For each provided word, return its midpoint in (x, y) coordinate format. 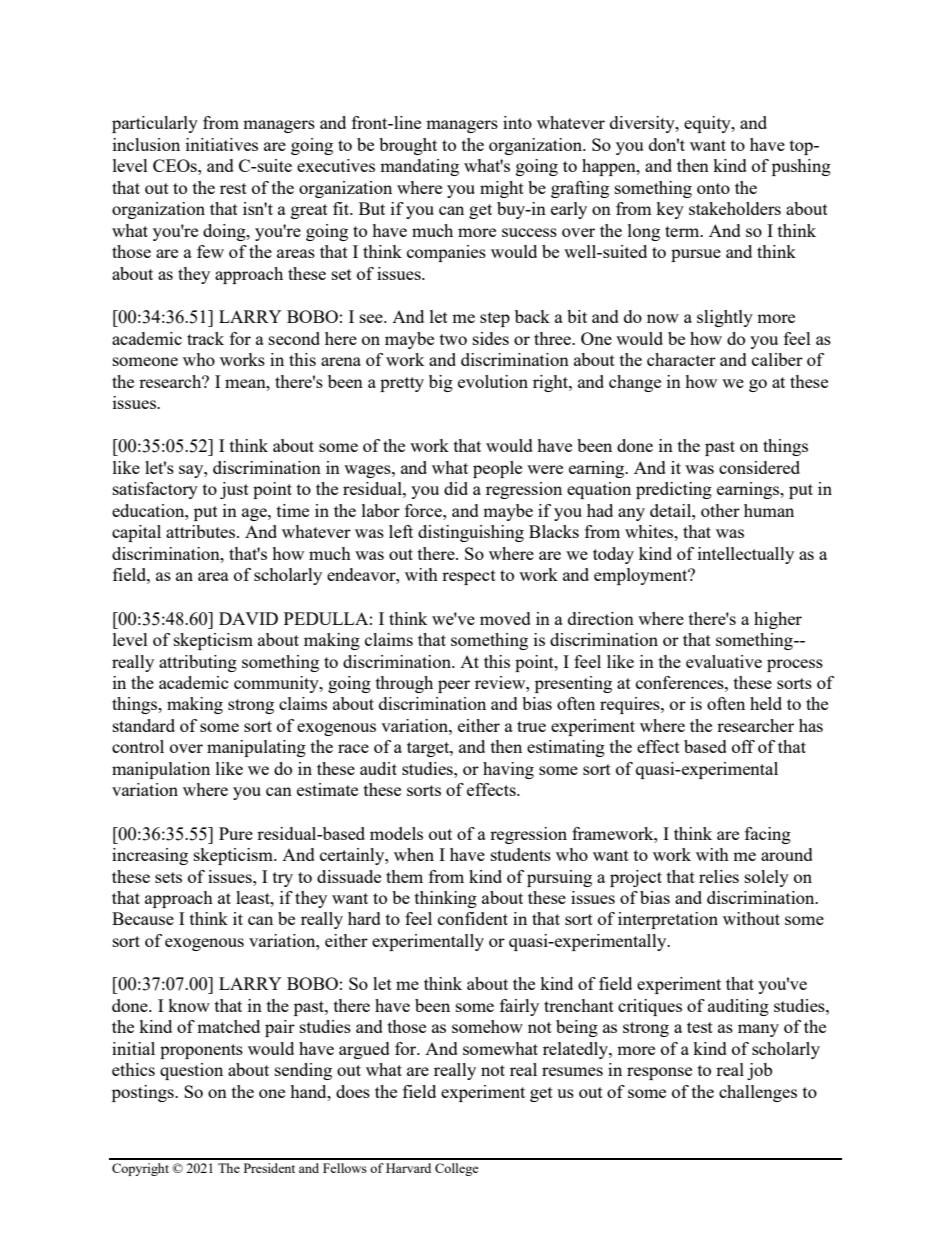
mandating (419, 167)
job (759, 1071)
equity (708, 124)
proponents (201, 1051)
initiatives (222, 144)
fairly (519, 1007)
